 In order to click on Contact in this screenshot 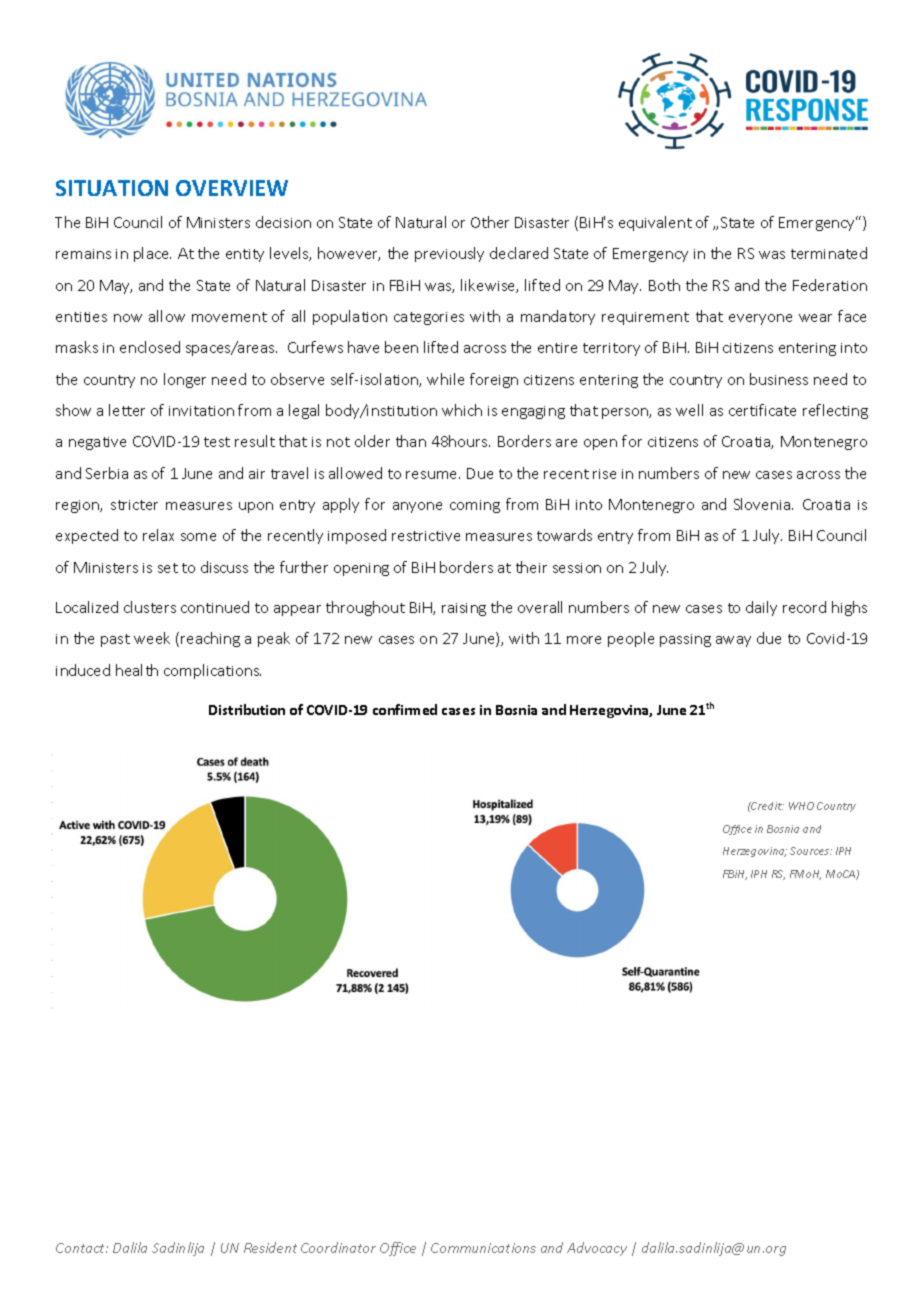, I will do `click(82, 1248)`.
